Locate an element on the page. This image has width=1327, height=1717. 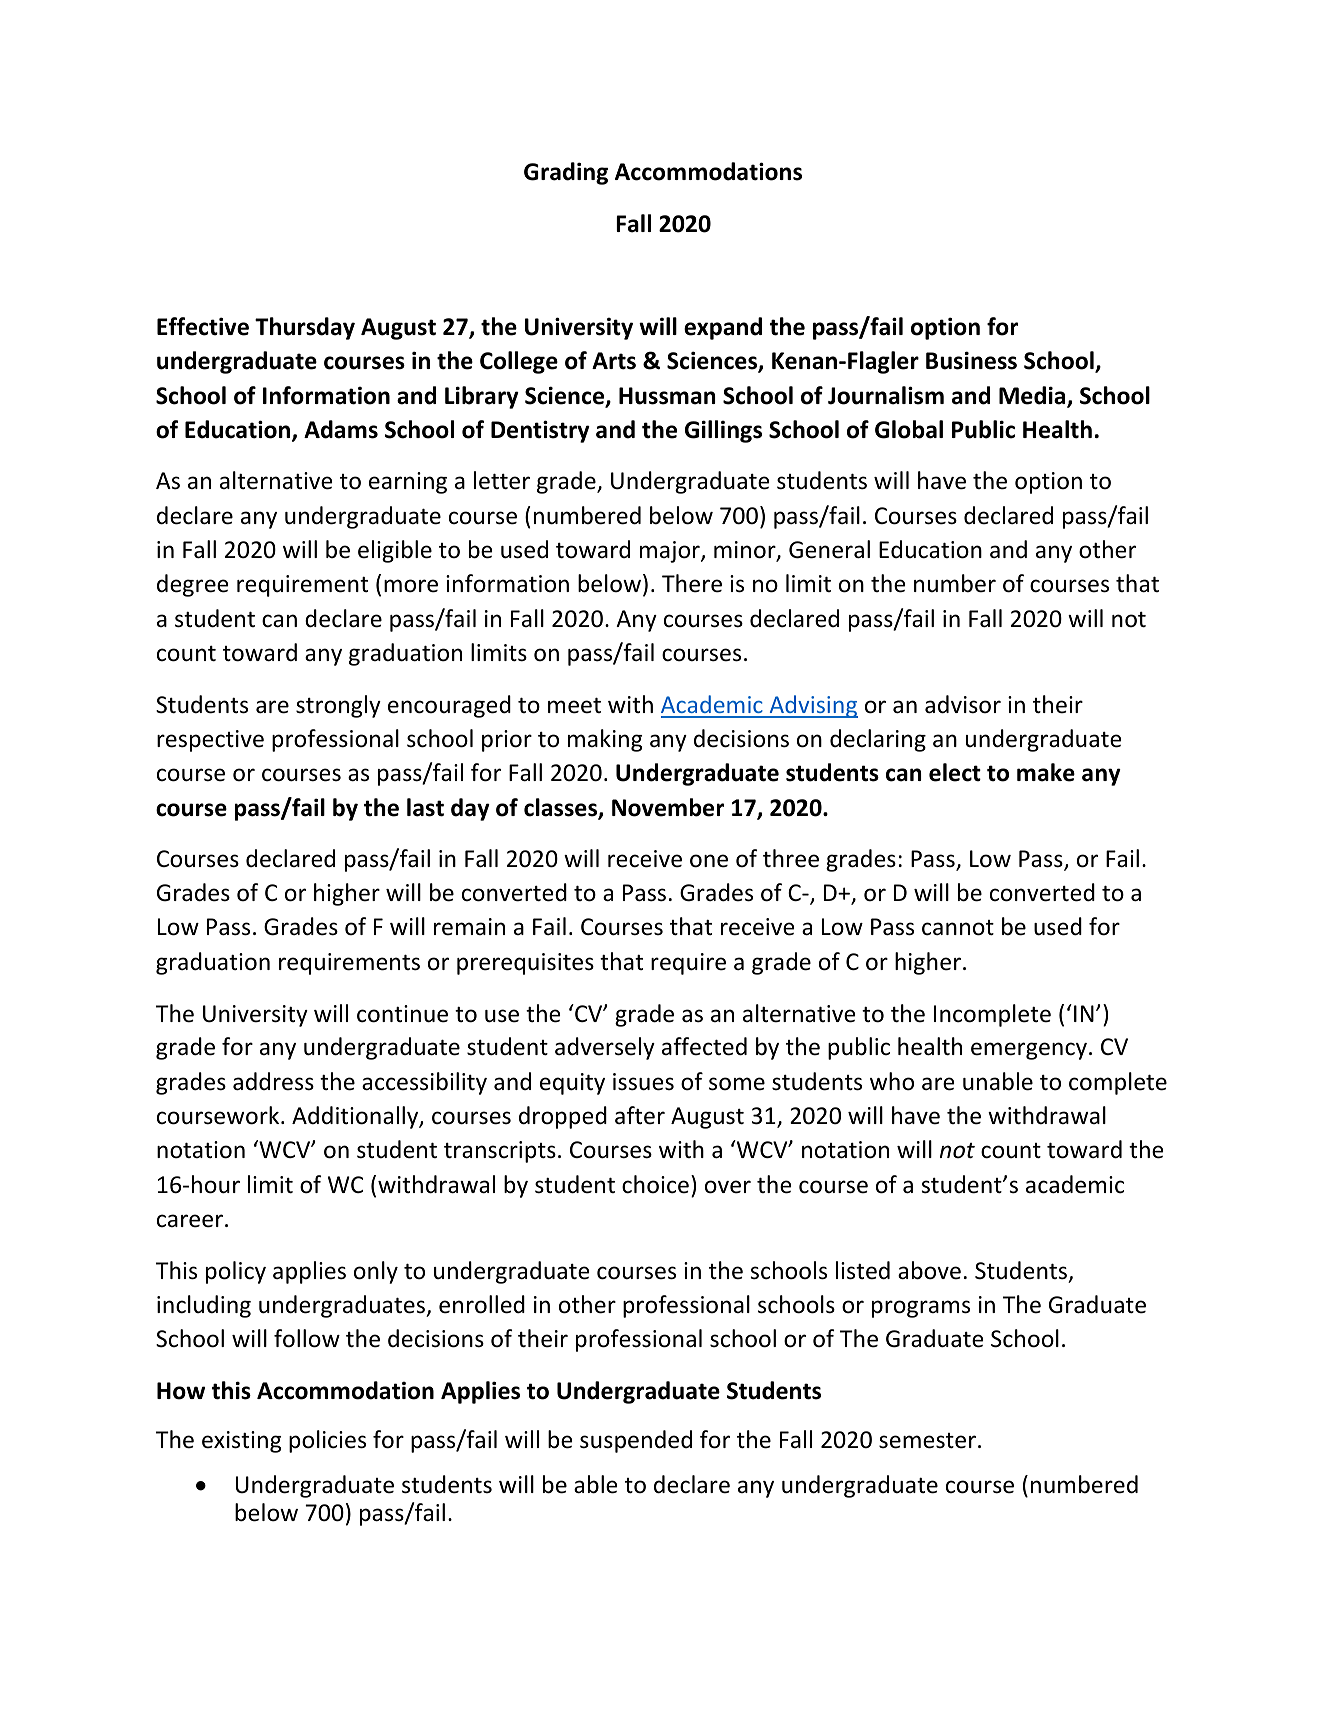
policies is located at coordinates (327, 1441).
